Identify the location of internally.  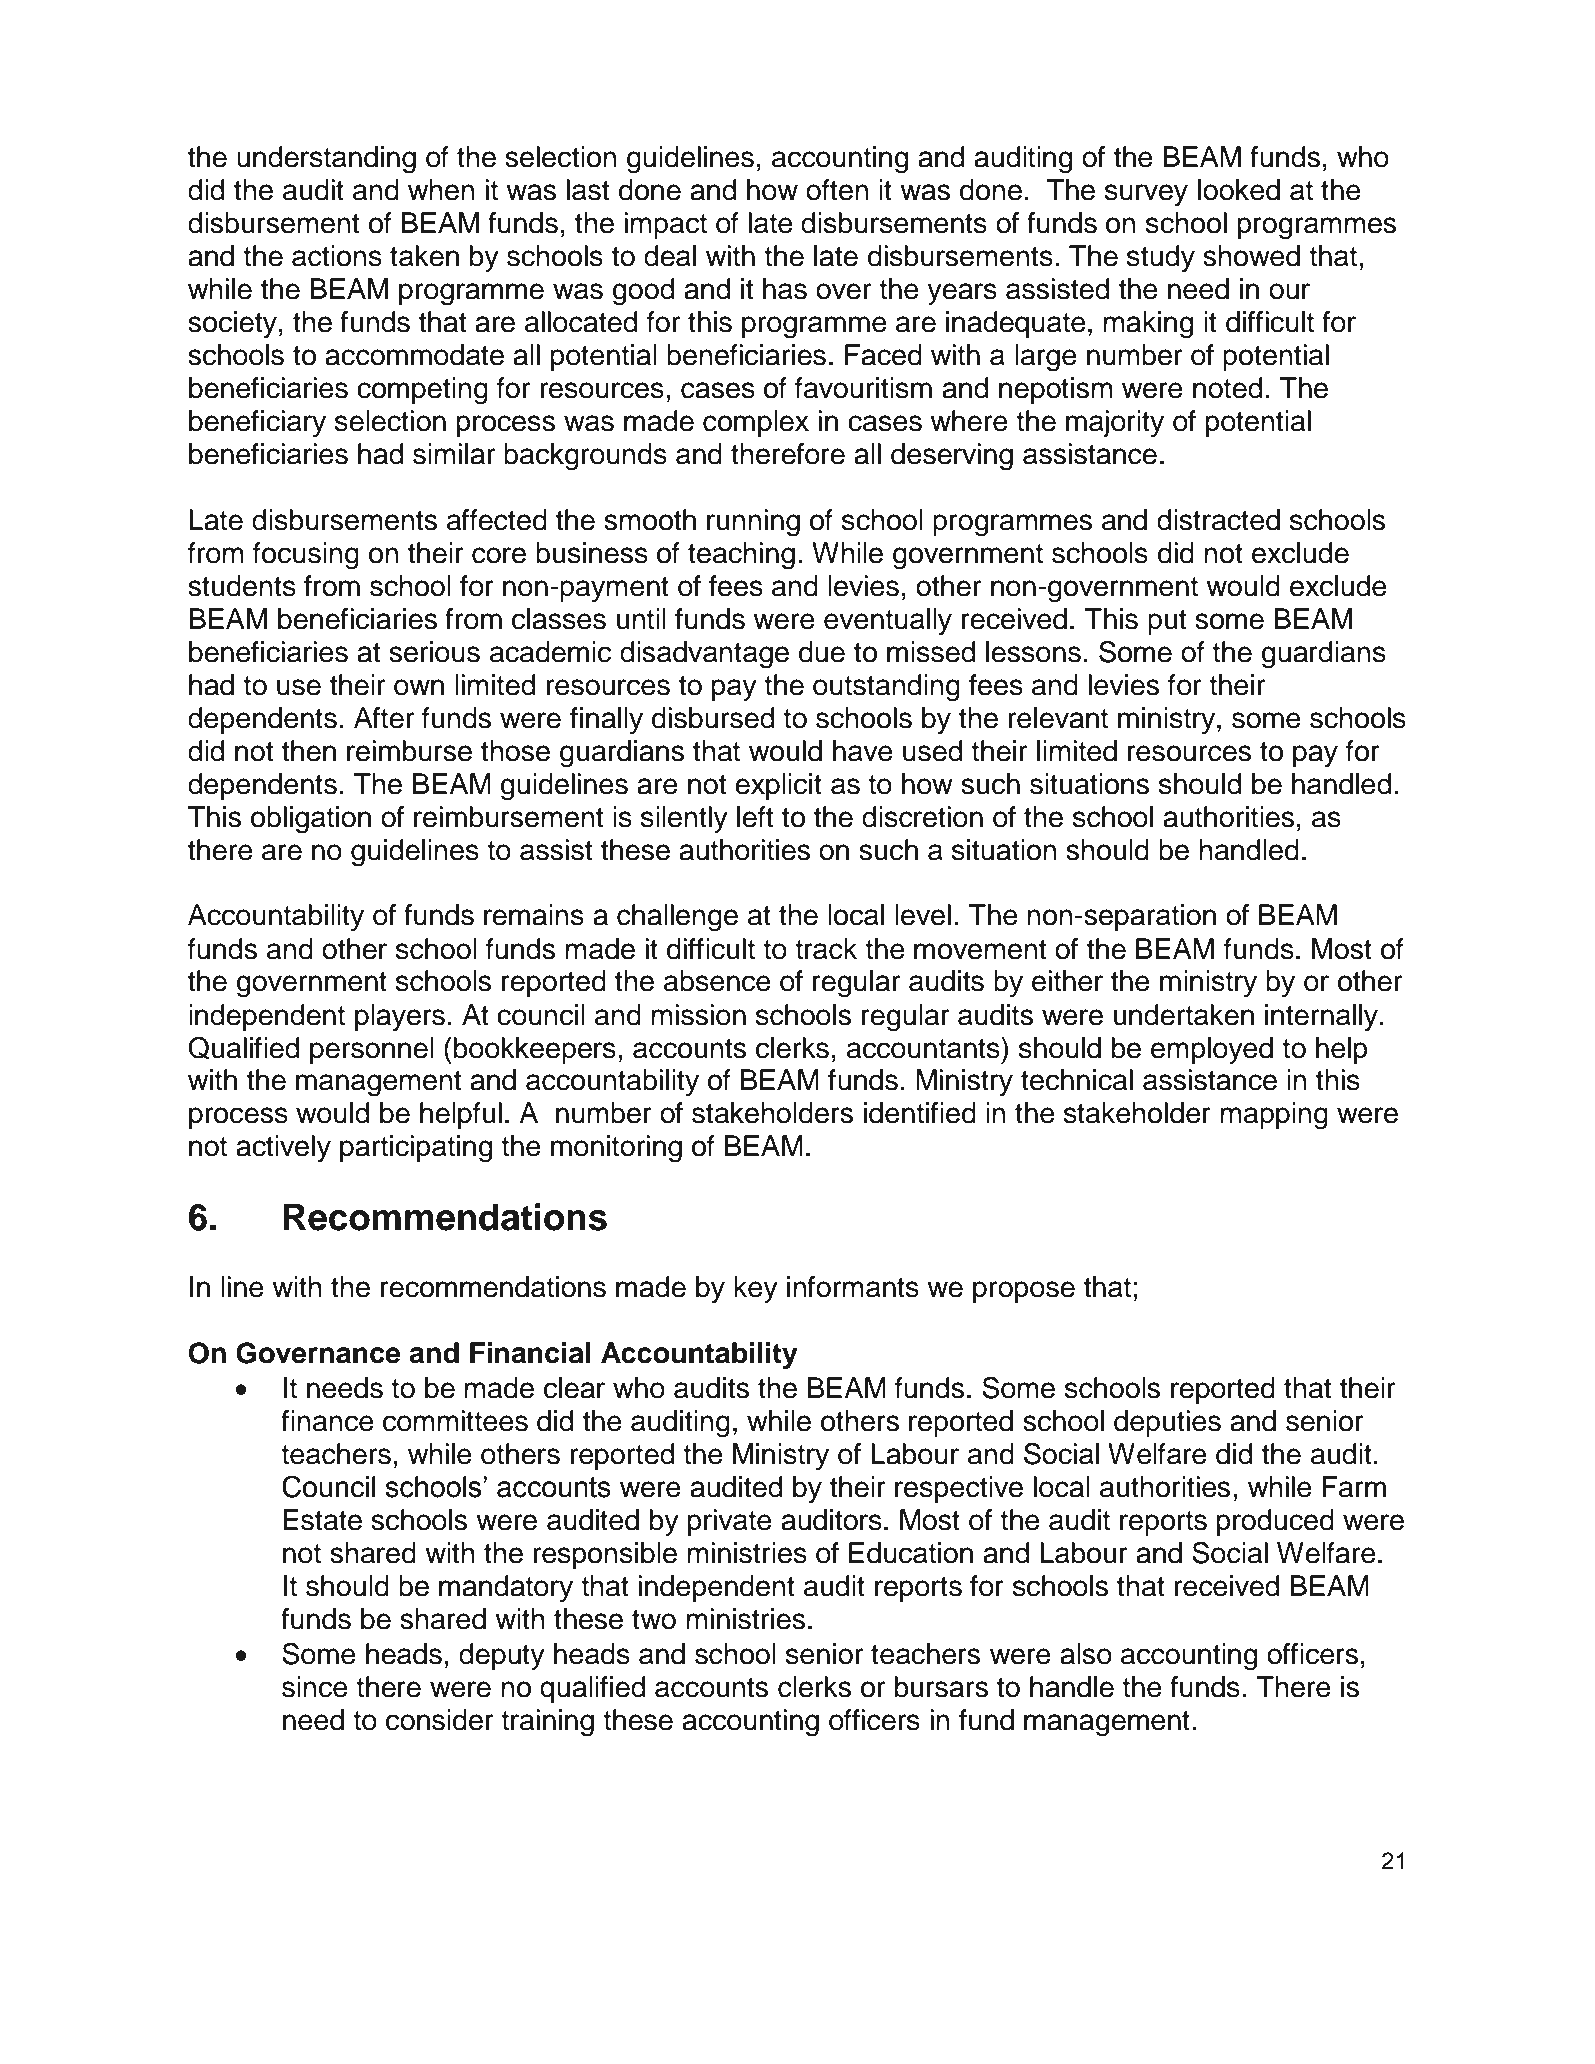
(1321, 1017).
